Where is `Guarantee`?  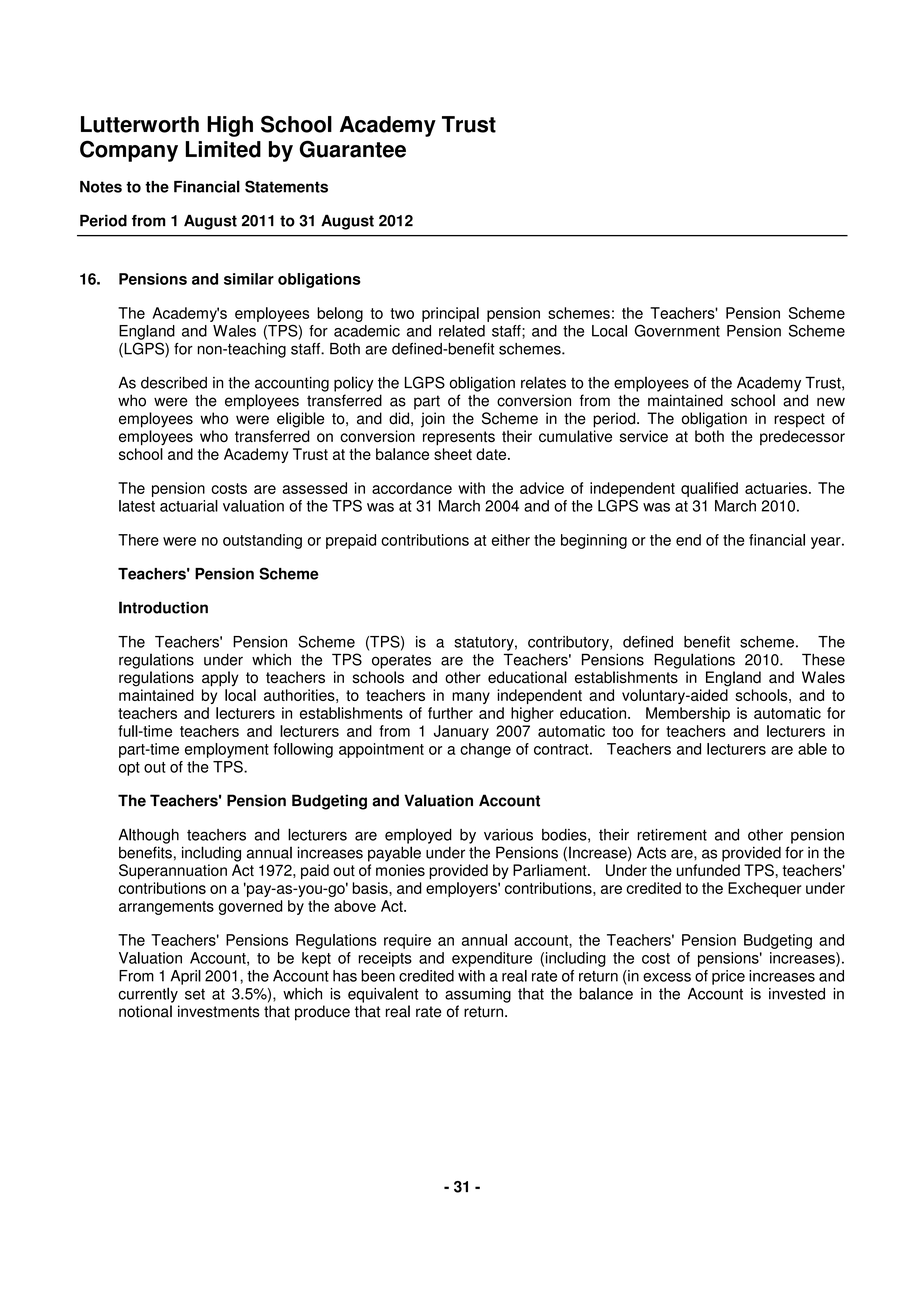 Guarantee is located at coordinates (352, 149).
